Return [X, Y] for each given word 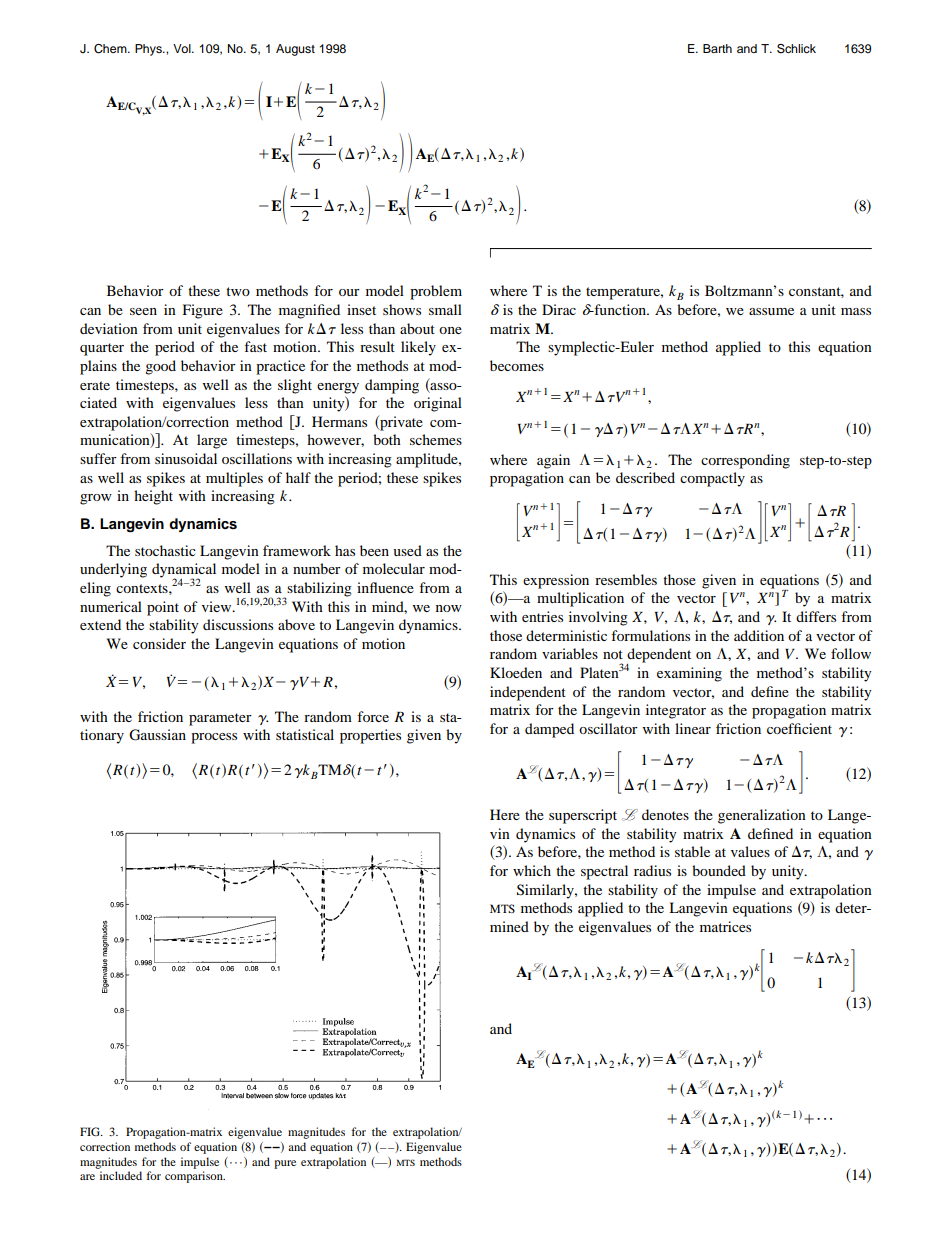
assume [771, 311]
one [450, 330]
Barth [717, 48]
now [449, 608]
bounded [719, 870]
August [295, 50]
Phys [149, 50]
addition [759, 635]
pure [285, 1164]
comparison [195, 1177]
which [532, 870]
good [160, 367]
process [214, 738]
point [163, 608]
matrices [725, 926]
